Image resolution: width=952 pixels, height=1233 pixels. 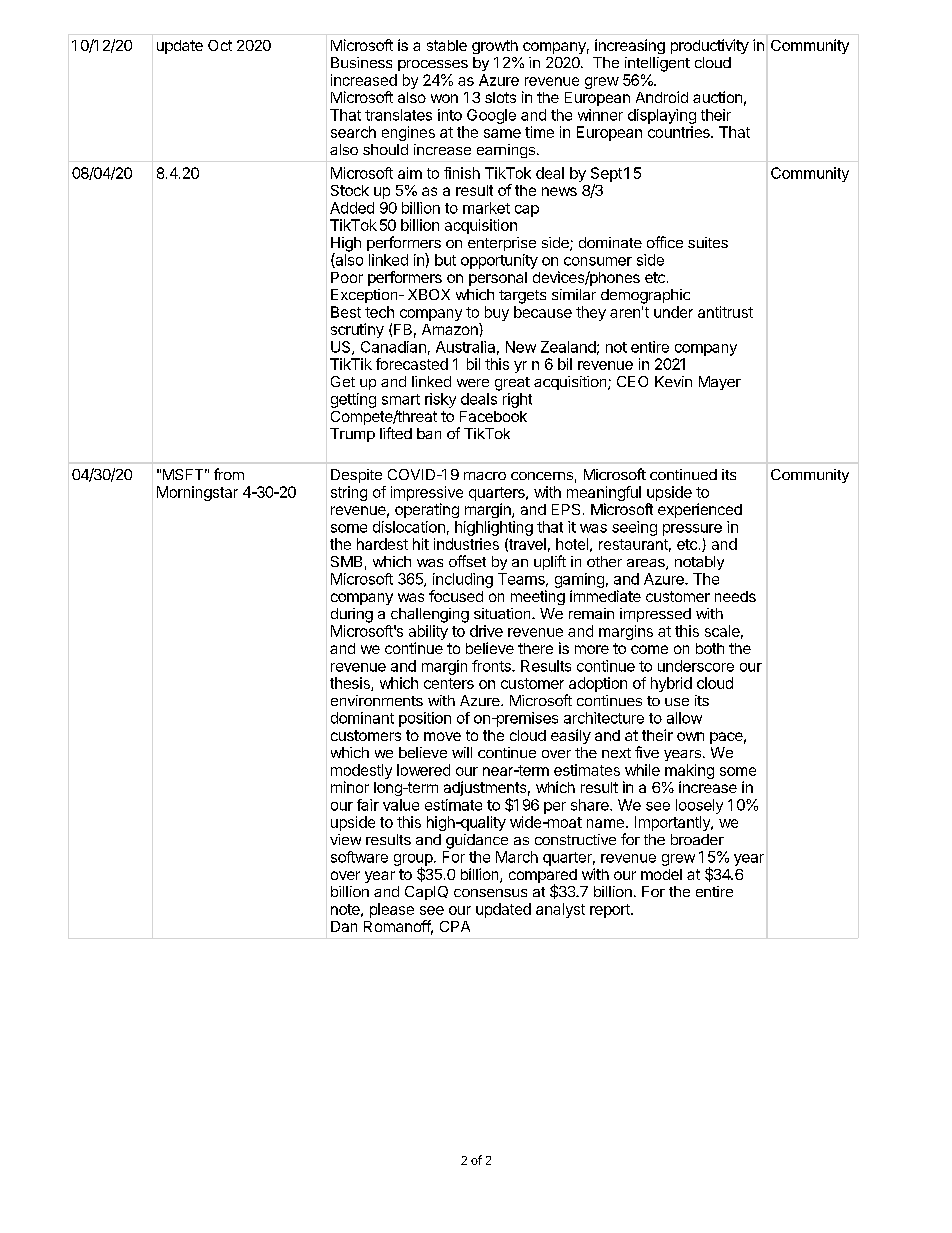 I want to click on offset, so click(x=467, y=561).
